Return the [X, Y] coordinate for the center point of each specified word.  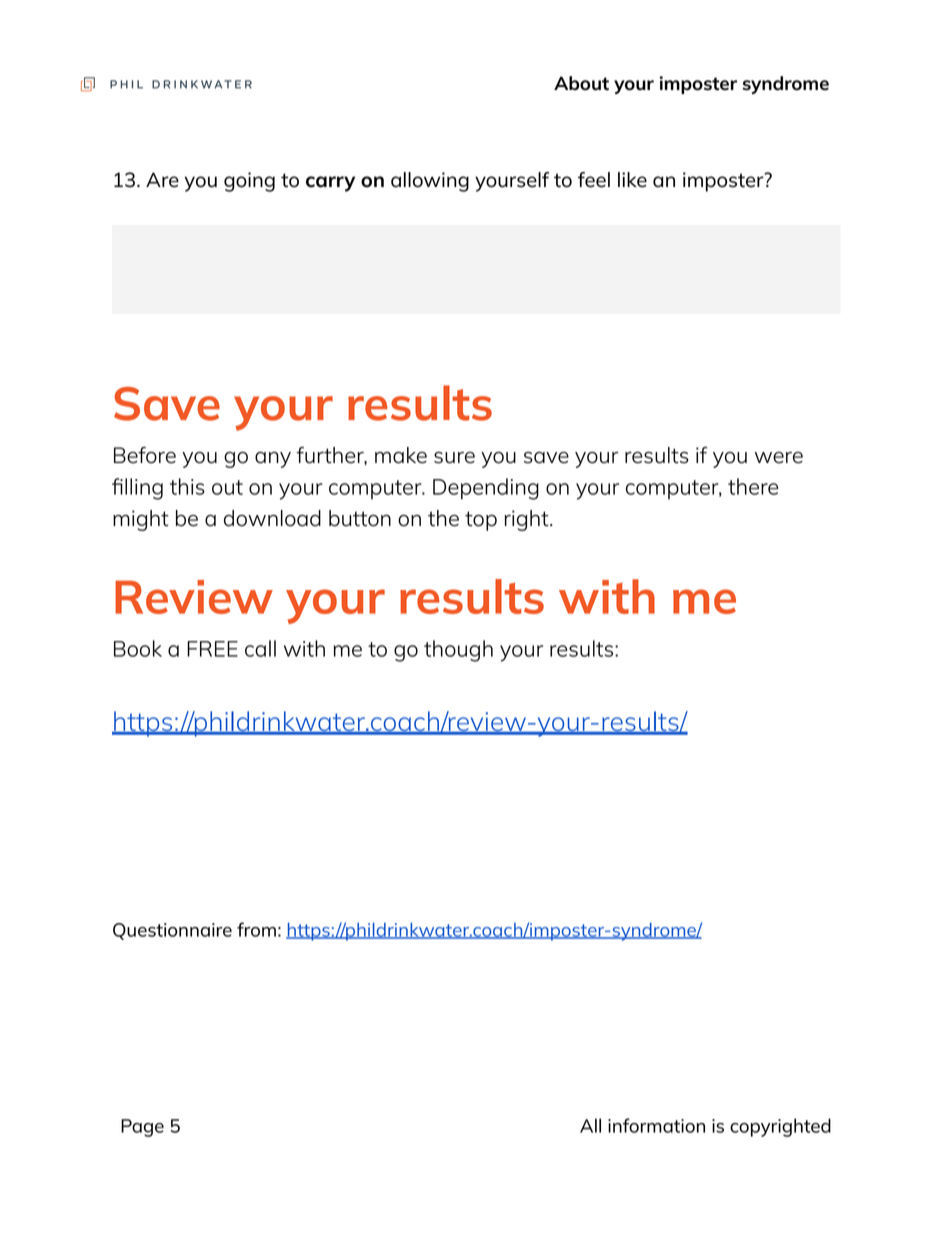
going [249, 182]
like [632, 180]
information [656, 1125]
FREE [212, 649]
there [753, 486]
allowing [430, 182]
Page [142, 1128]
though [458, 651]
